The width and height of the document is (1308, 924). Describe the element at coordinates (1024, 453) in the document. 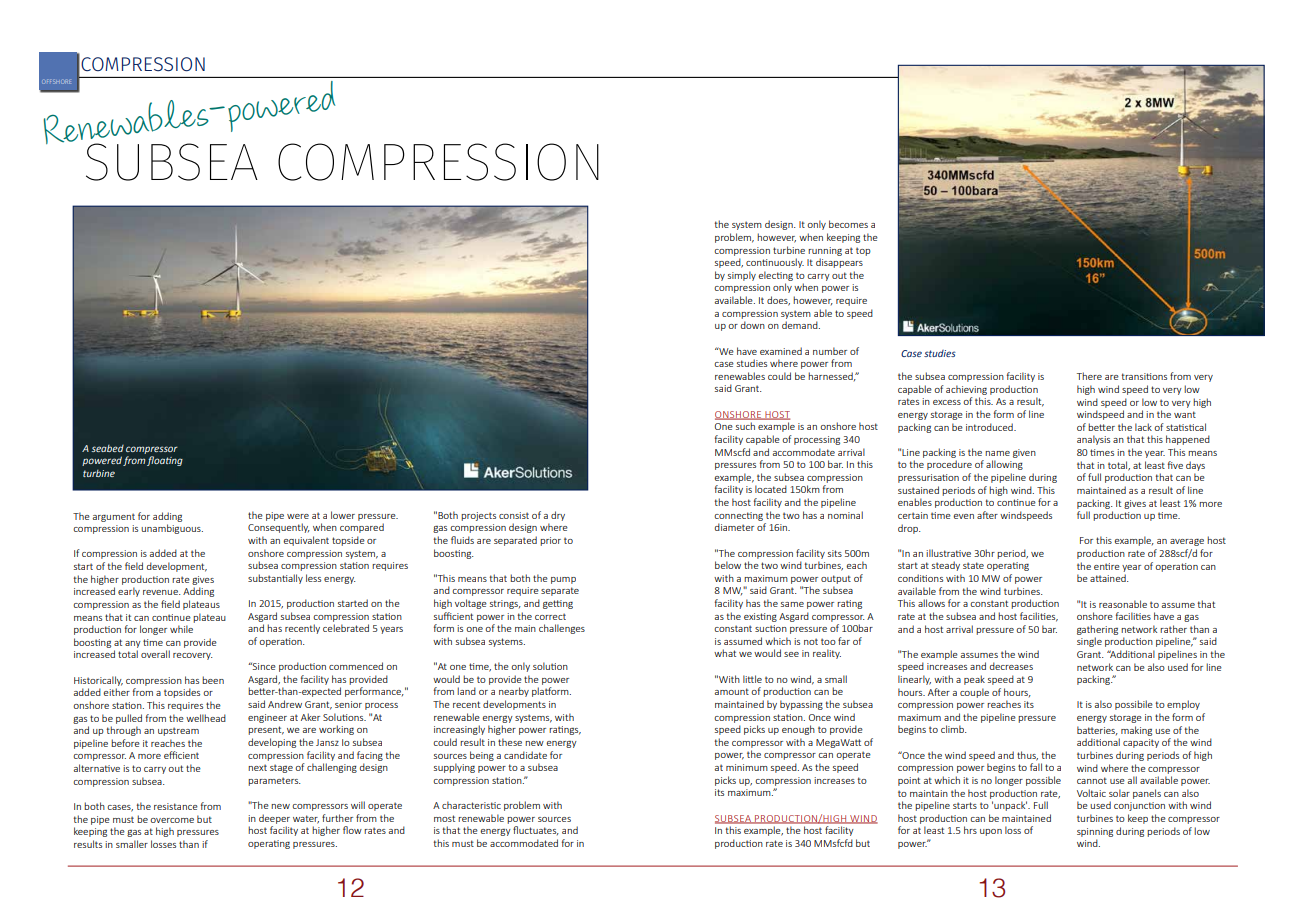

I see `given` at that location.
